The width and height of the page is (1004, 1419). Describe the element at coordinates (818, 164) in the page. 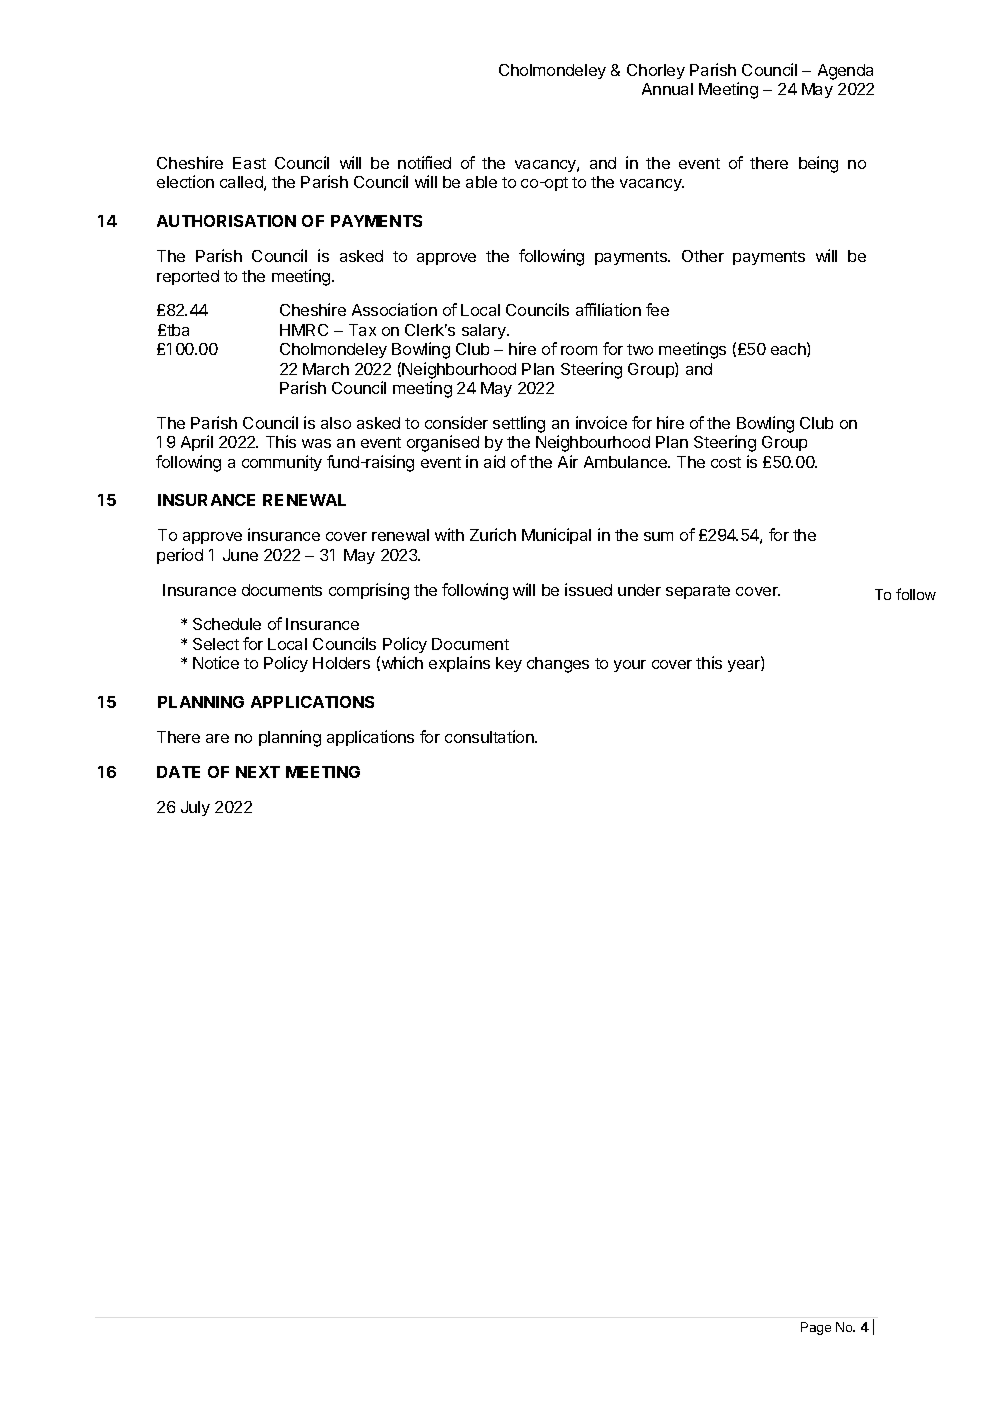

I see `being` at that location.
